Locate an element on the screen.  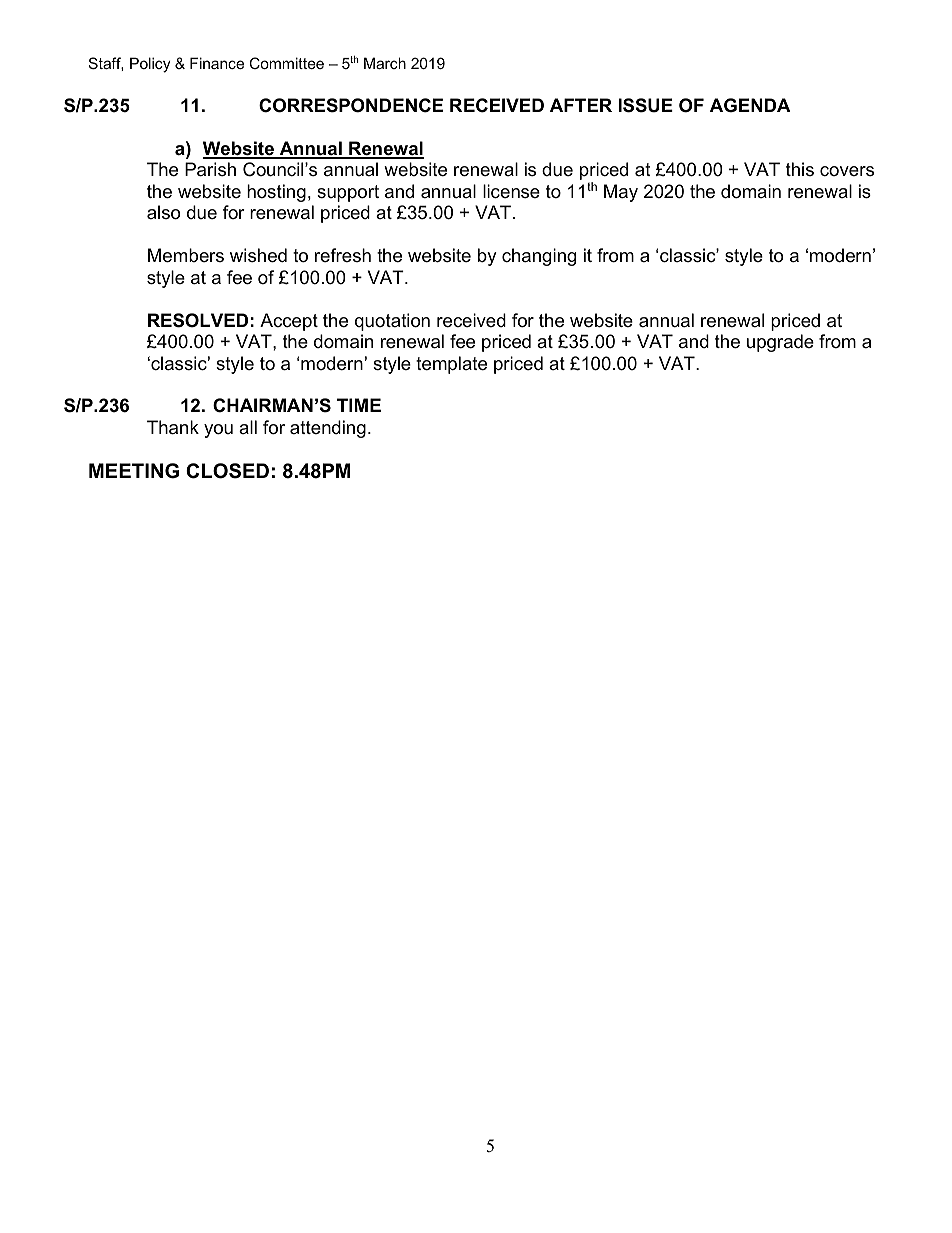
RESOLVED is located at coordinates (198, 320).
